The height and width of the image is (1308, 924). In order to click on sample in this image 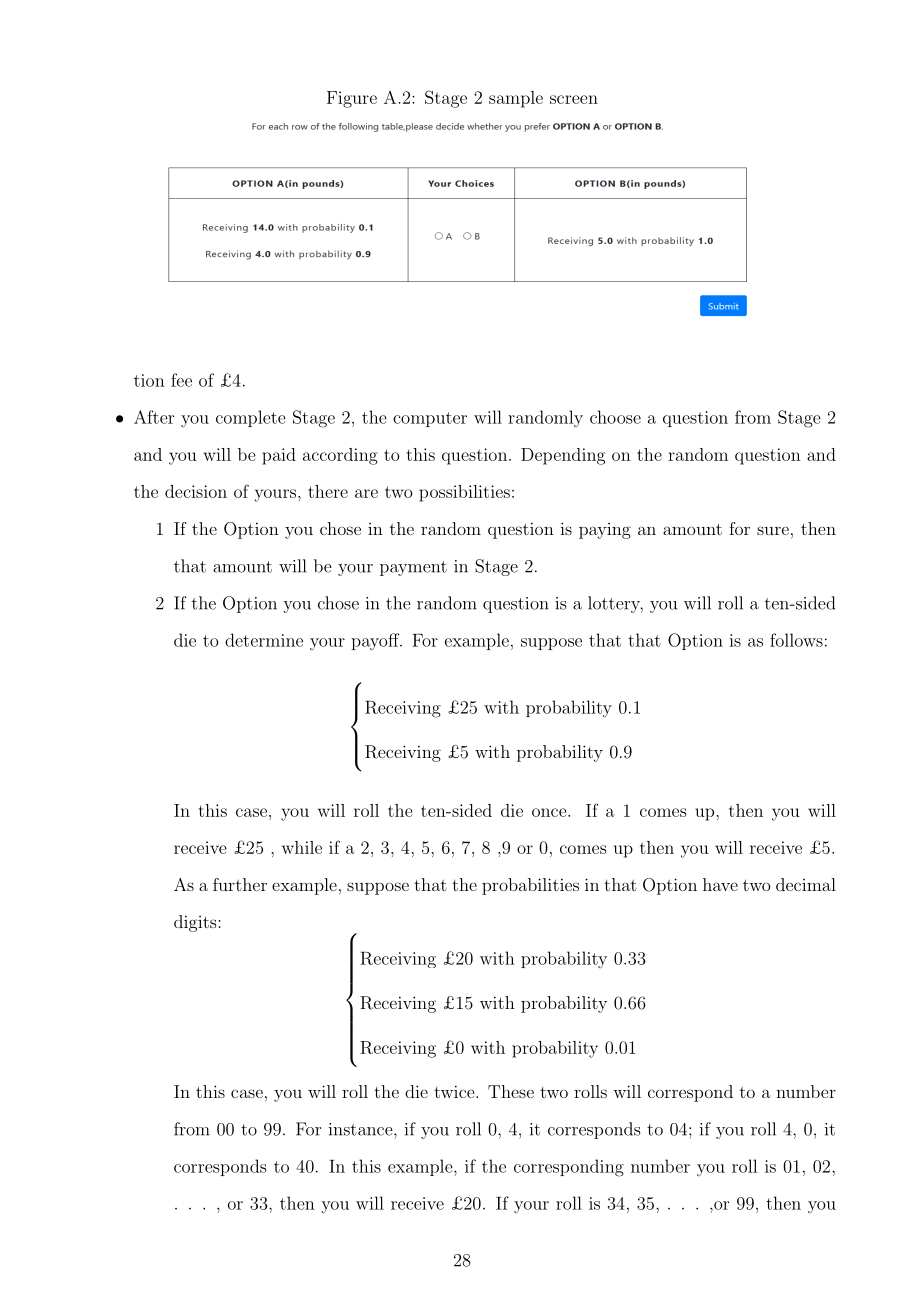, I will do `click(516, 99)`.
